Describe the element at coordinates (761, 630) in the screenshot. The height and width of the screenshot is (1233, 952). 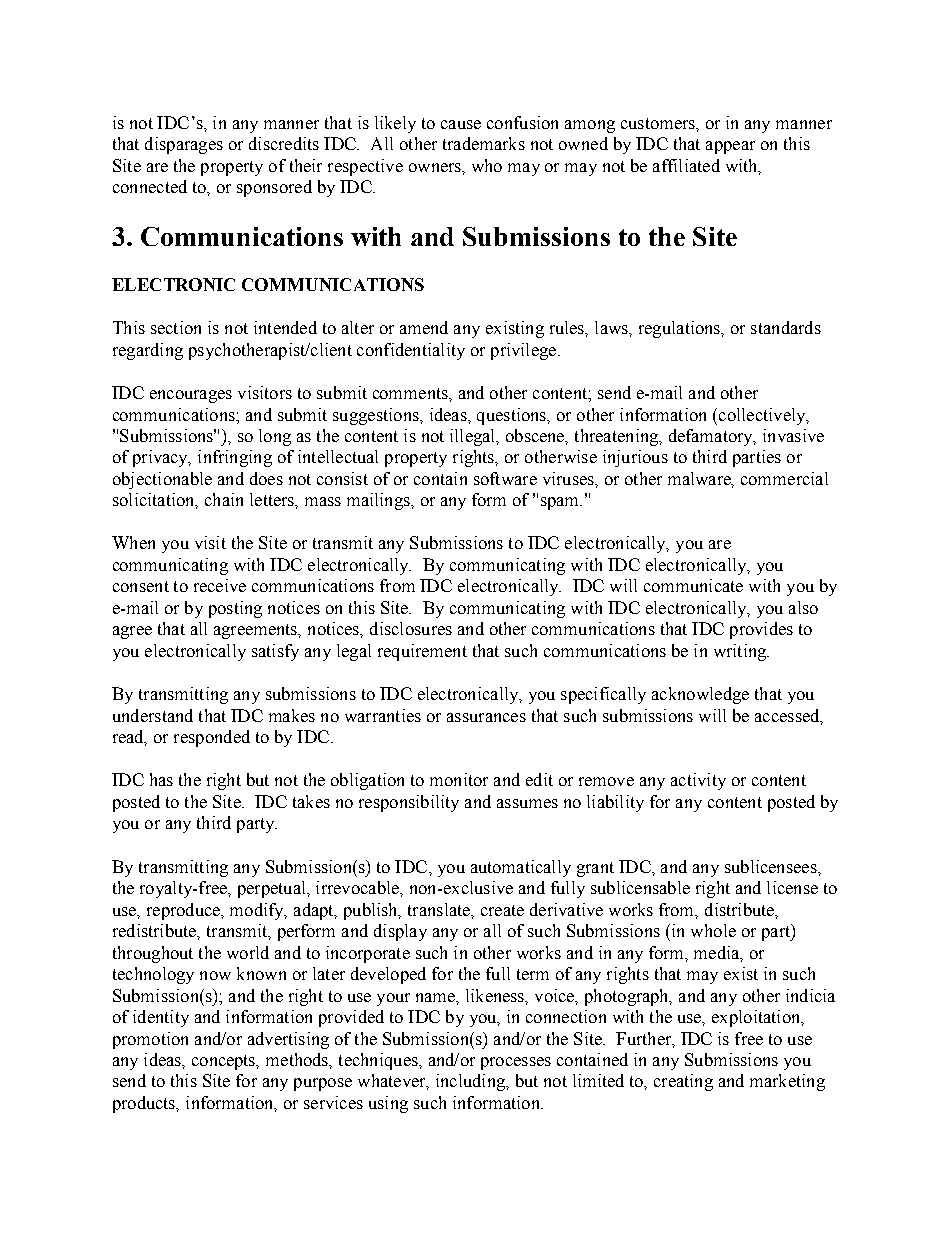
I see `provides` at that location.
